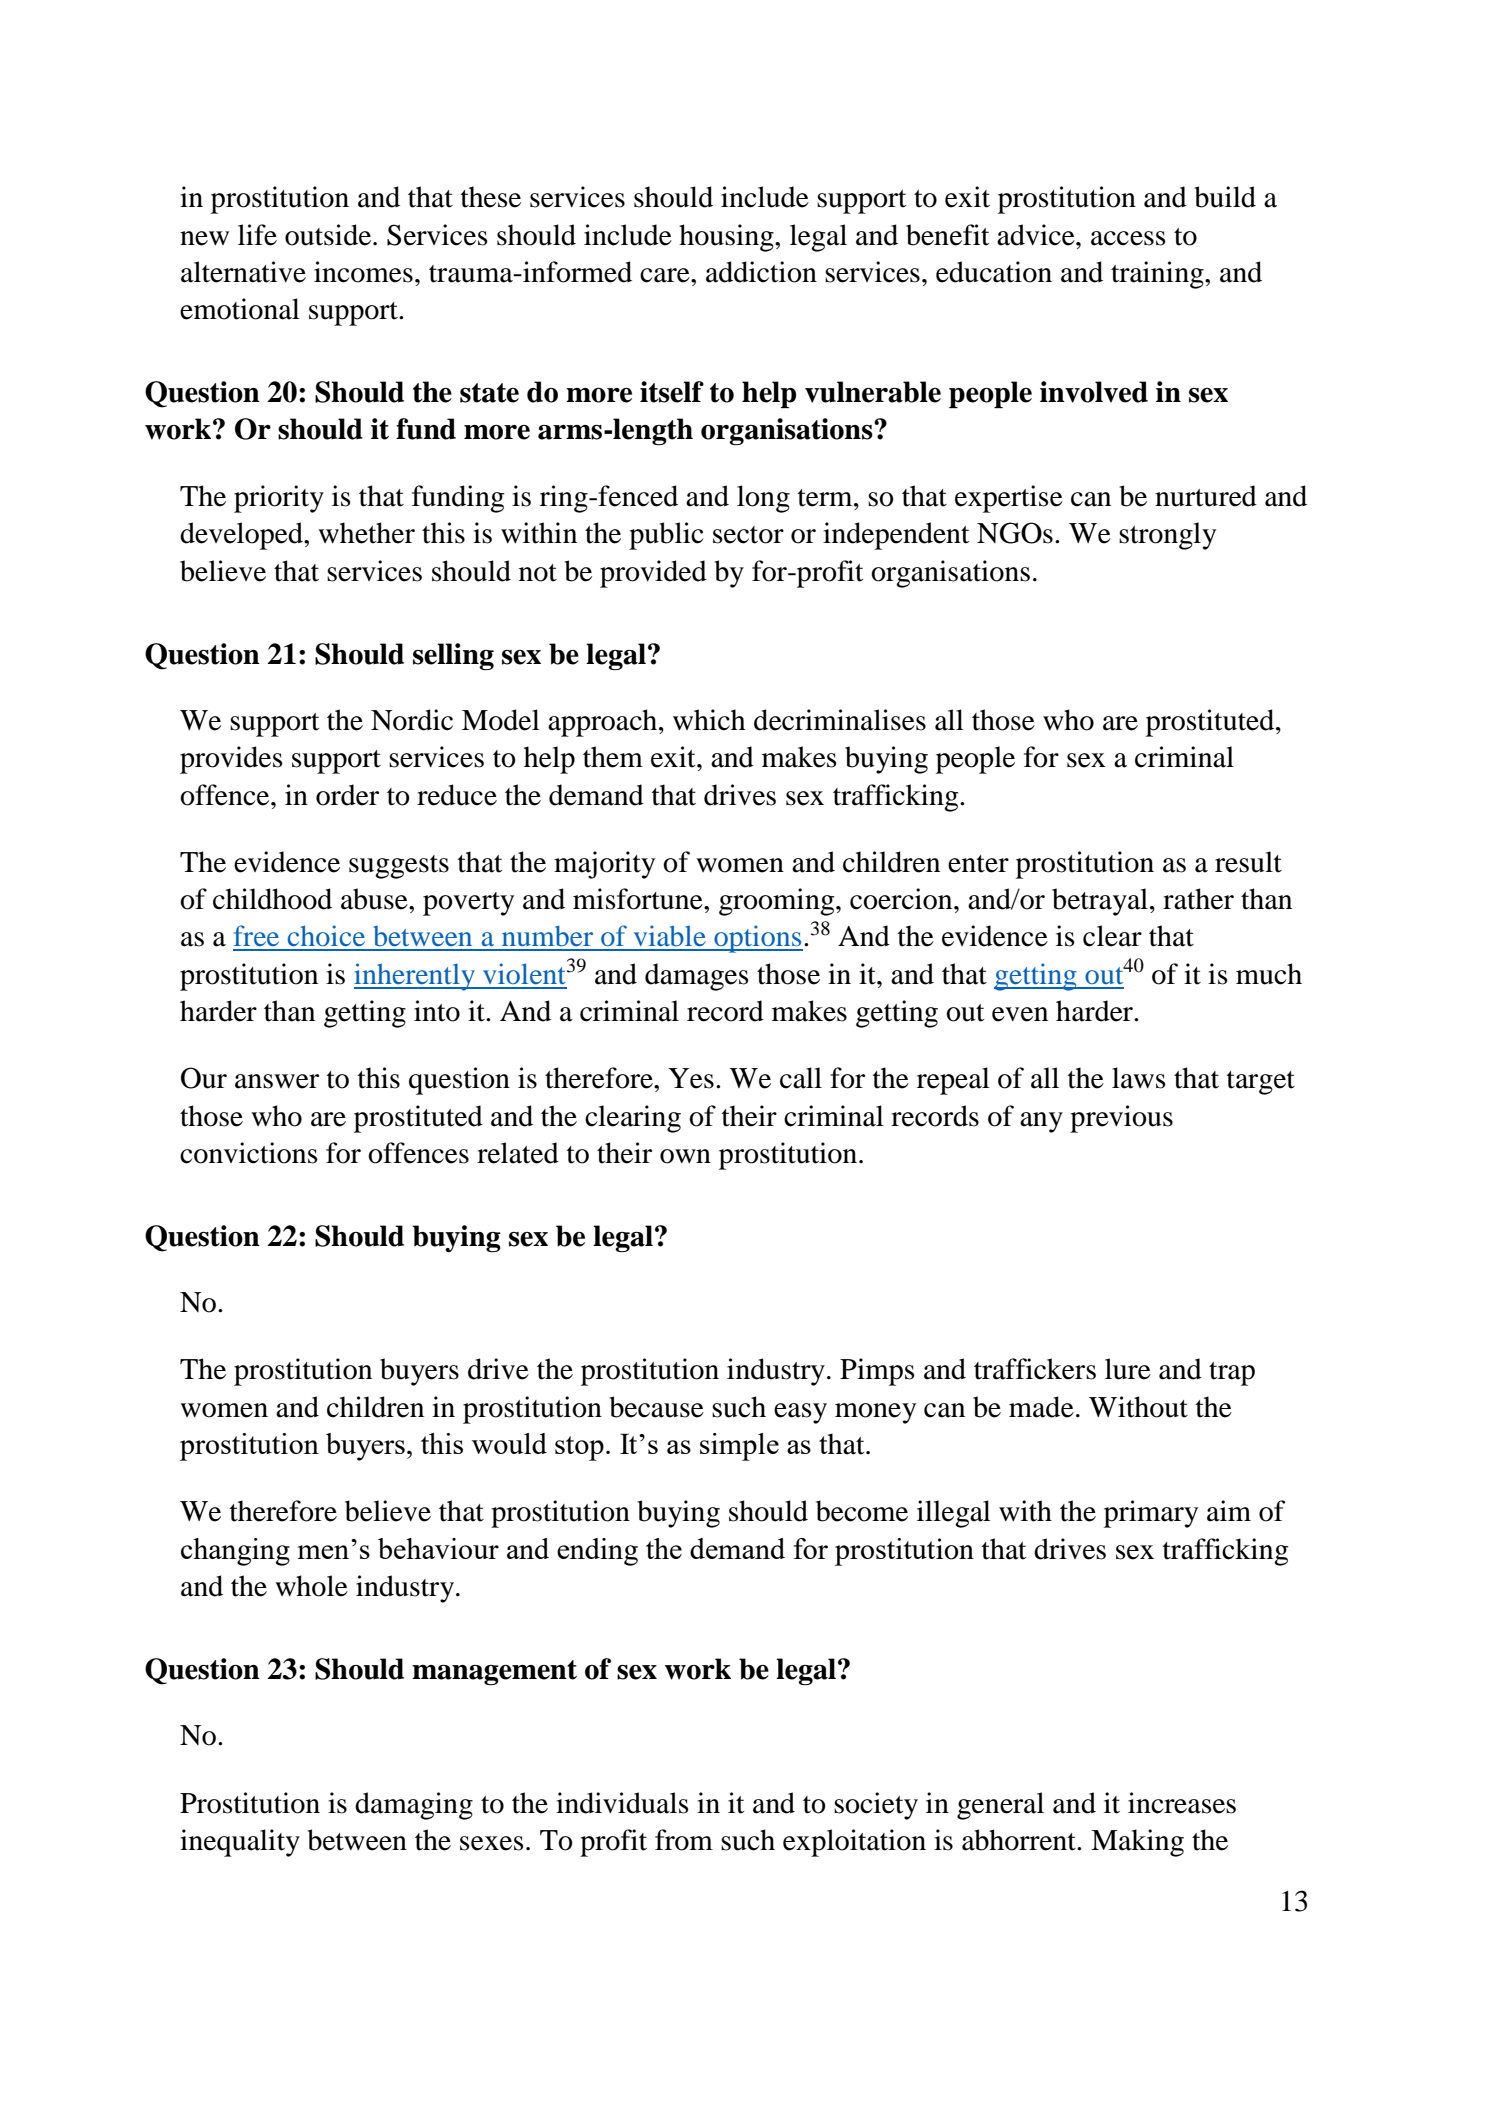  Describe the element at coordinates (1182, 1803) in the screenshot. I see `increases` at that location.
